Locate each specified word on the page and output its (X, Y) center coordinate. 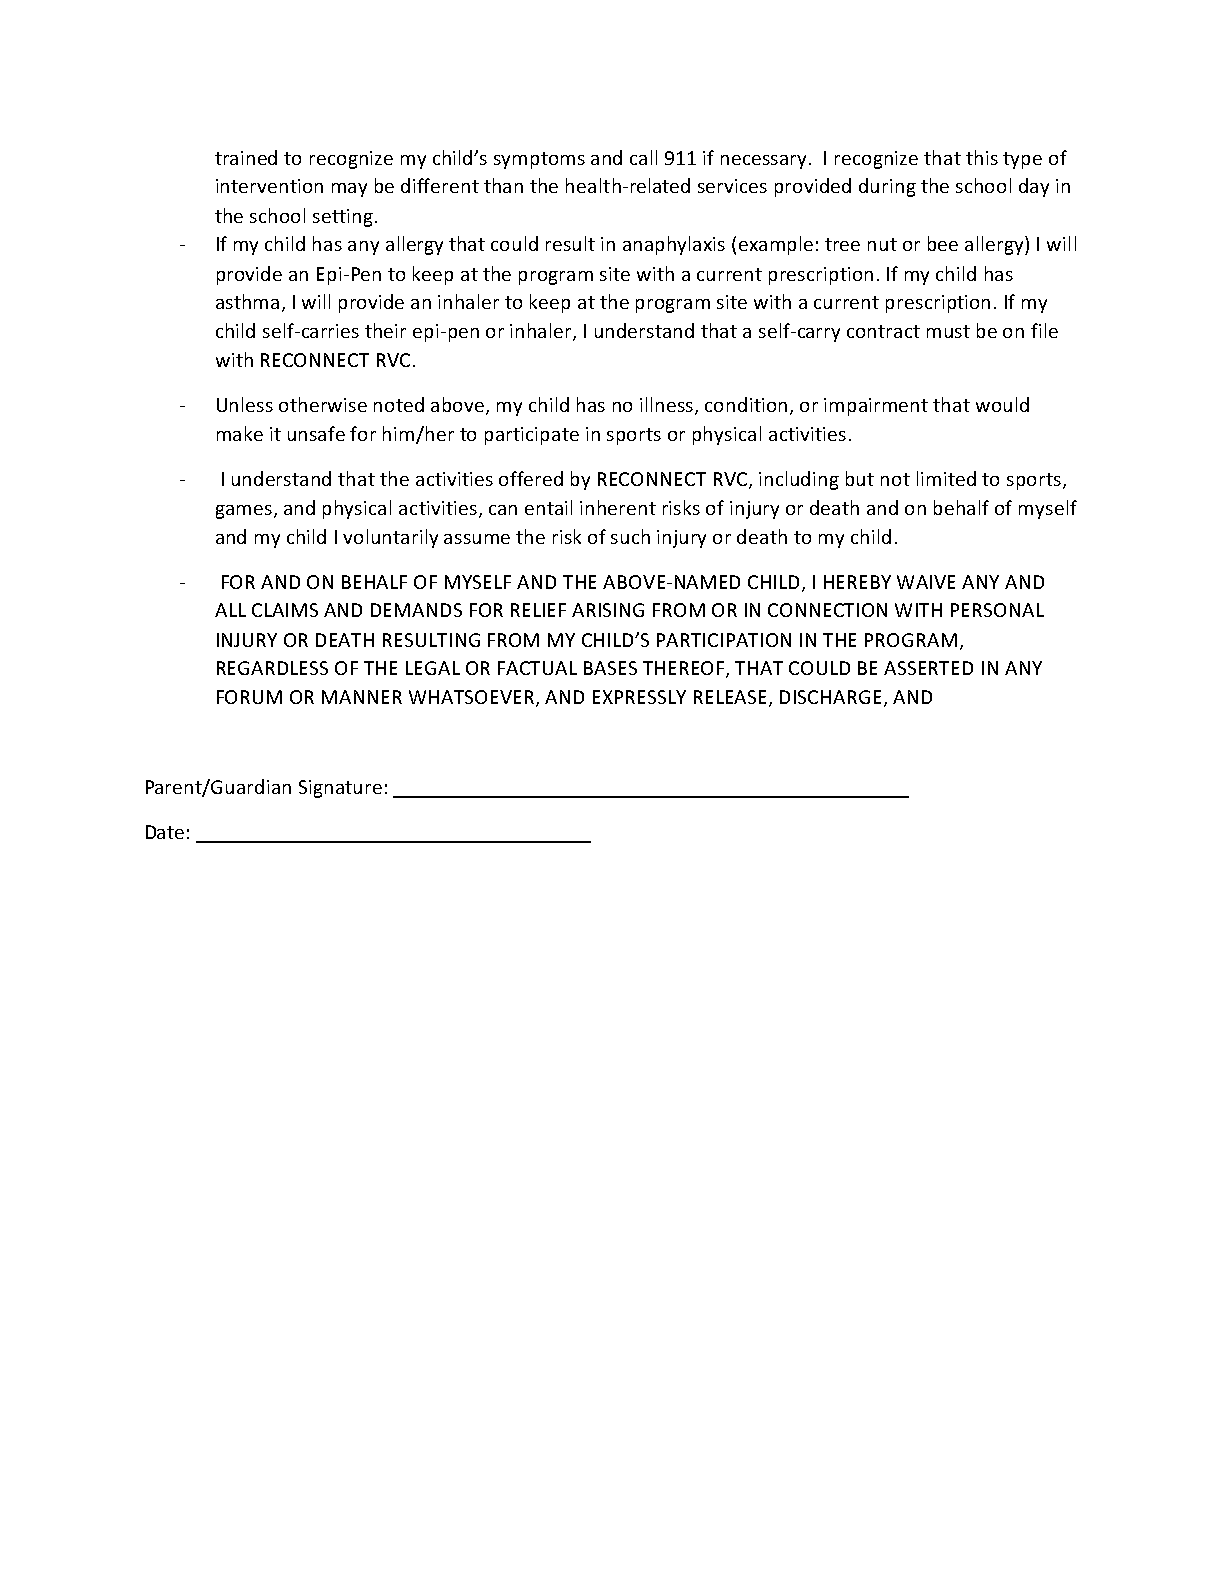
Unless (245, 404)
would (1002, 404)
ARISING (608, 610)
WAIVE (926, 582)
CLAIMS (285, 610)
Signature (340, 789)
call (643, 157)
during (887, 187)
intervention (269, 186)
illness (668, 405)
